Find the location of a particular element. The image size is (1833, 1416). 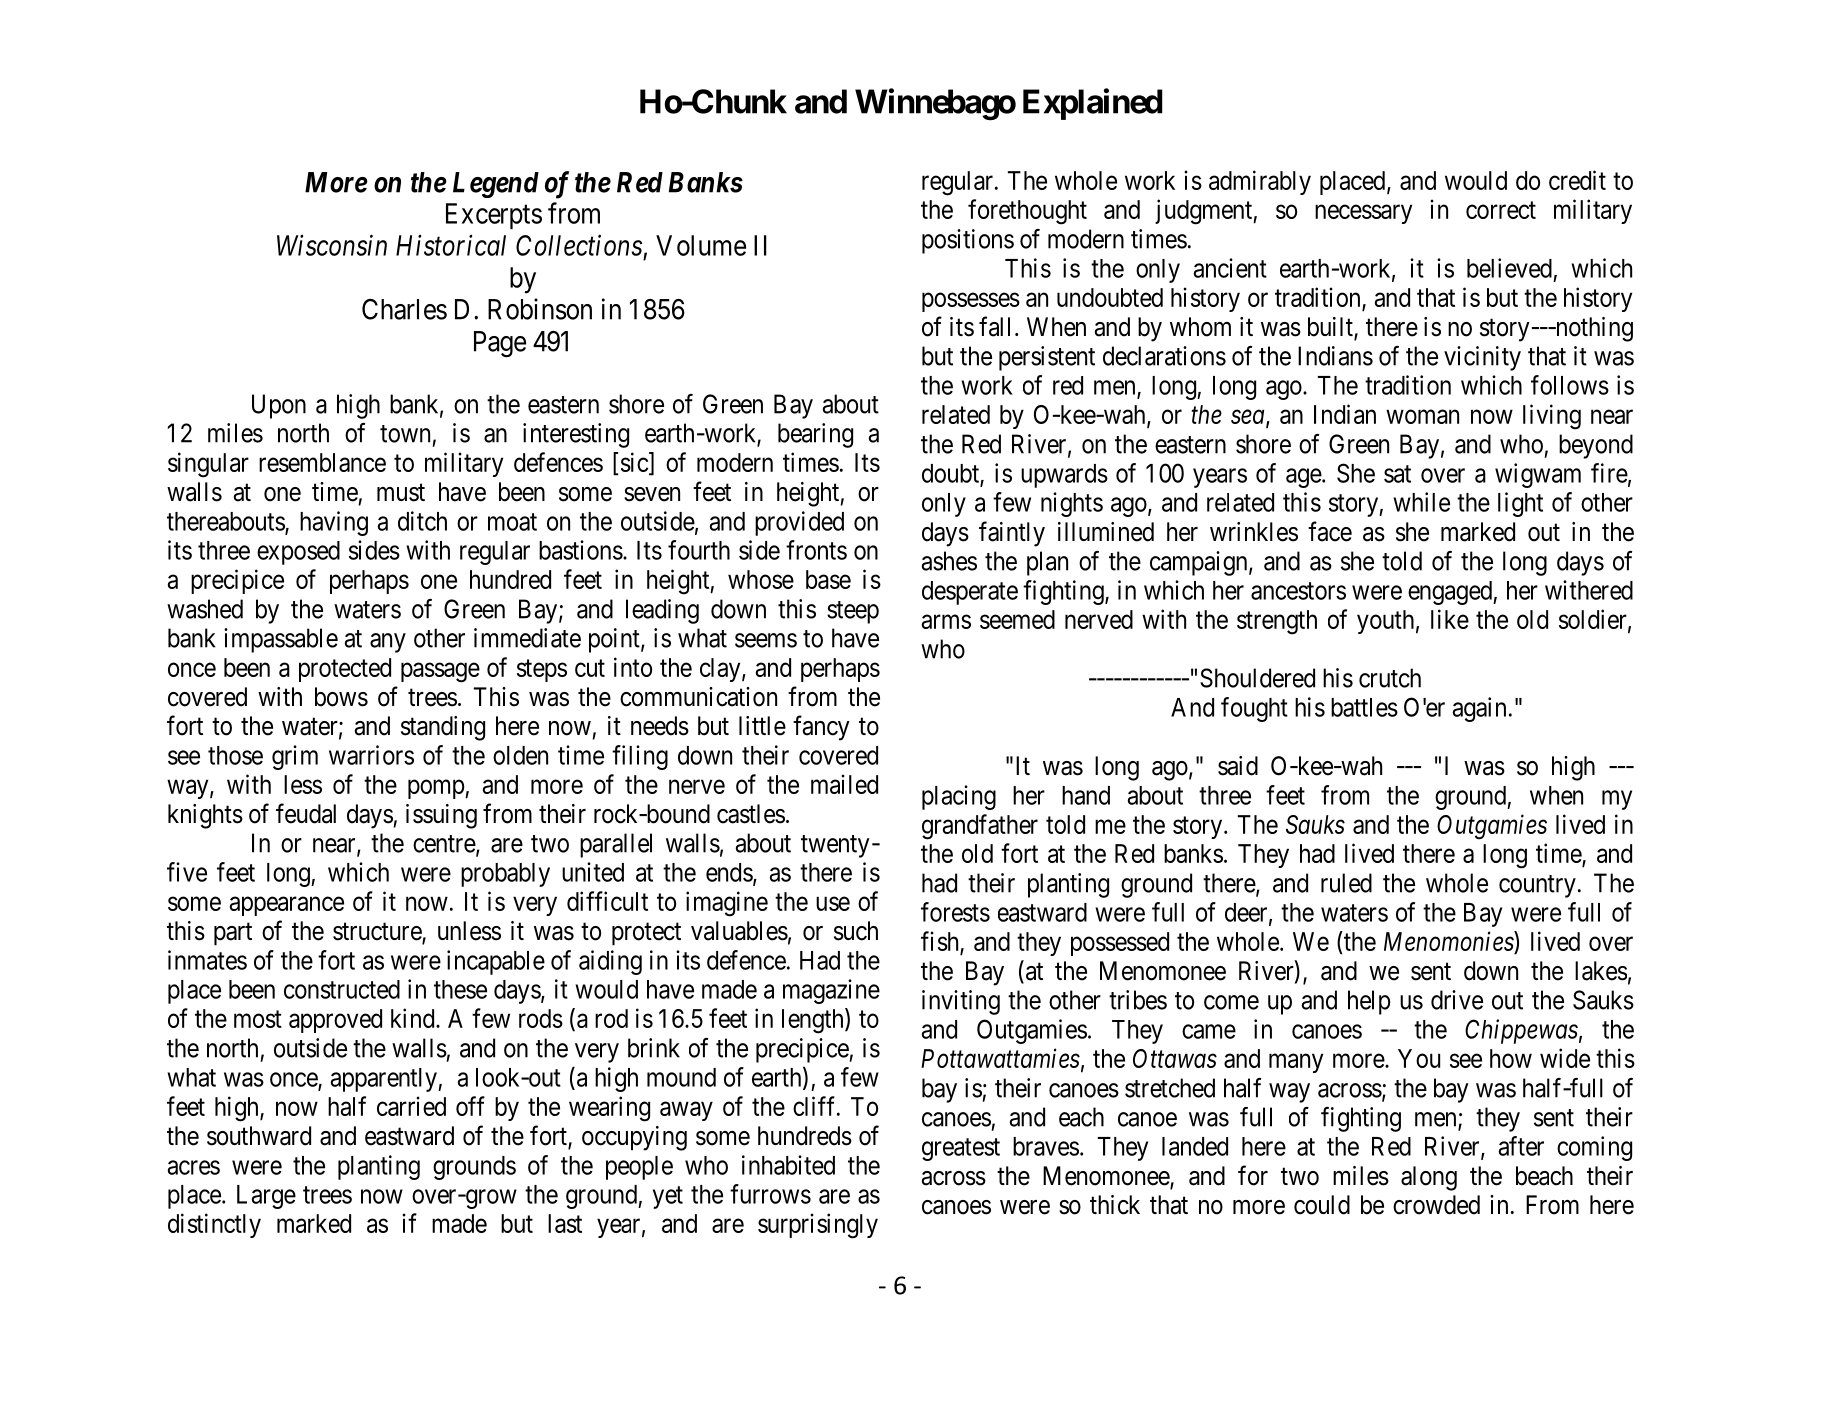

credit is located at coordinates (1577, 180).
